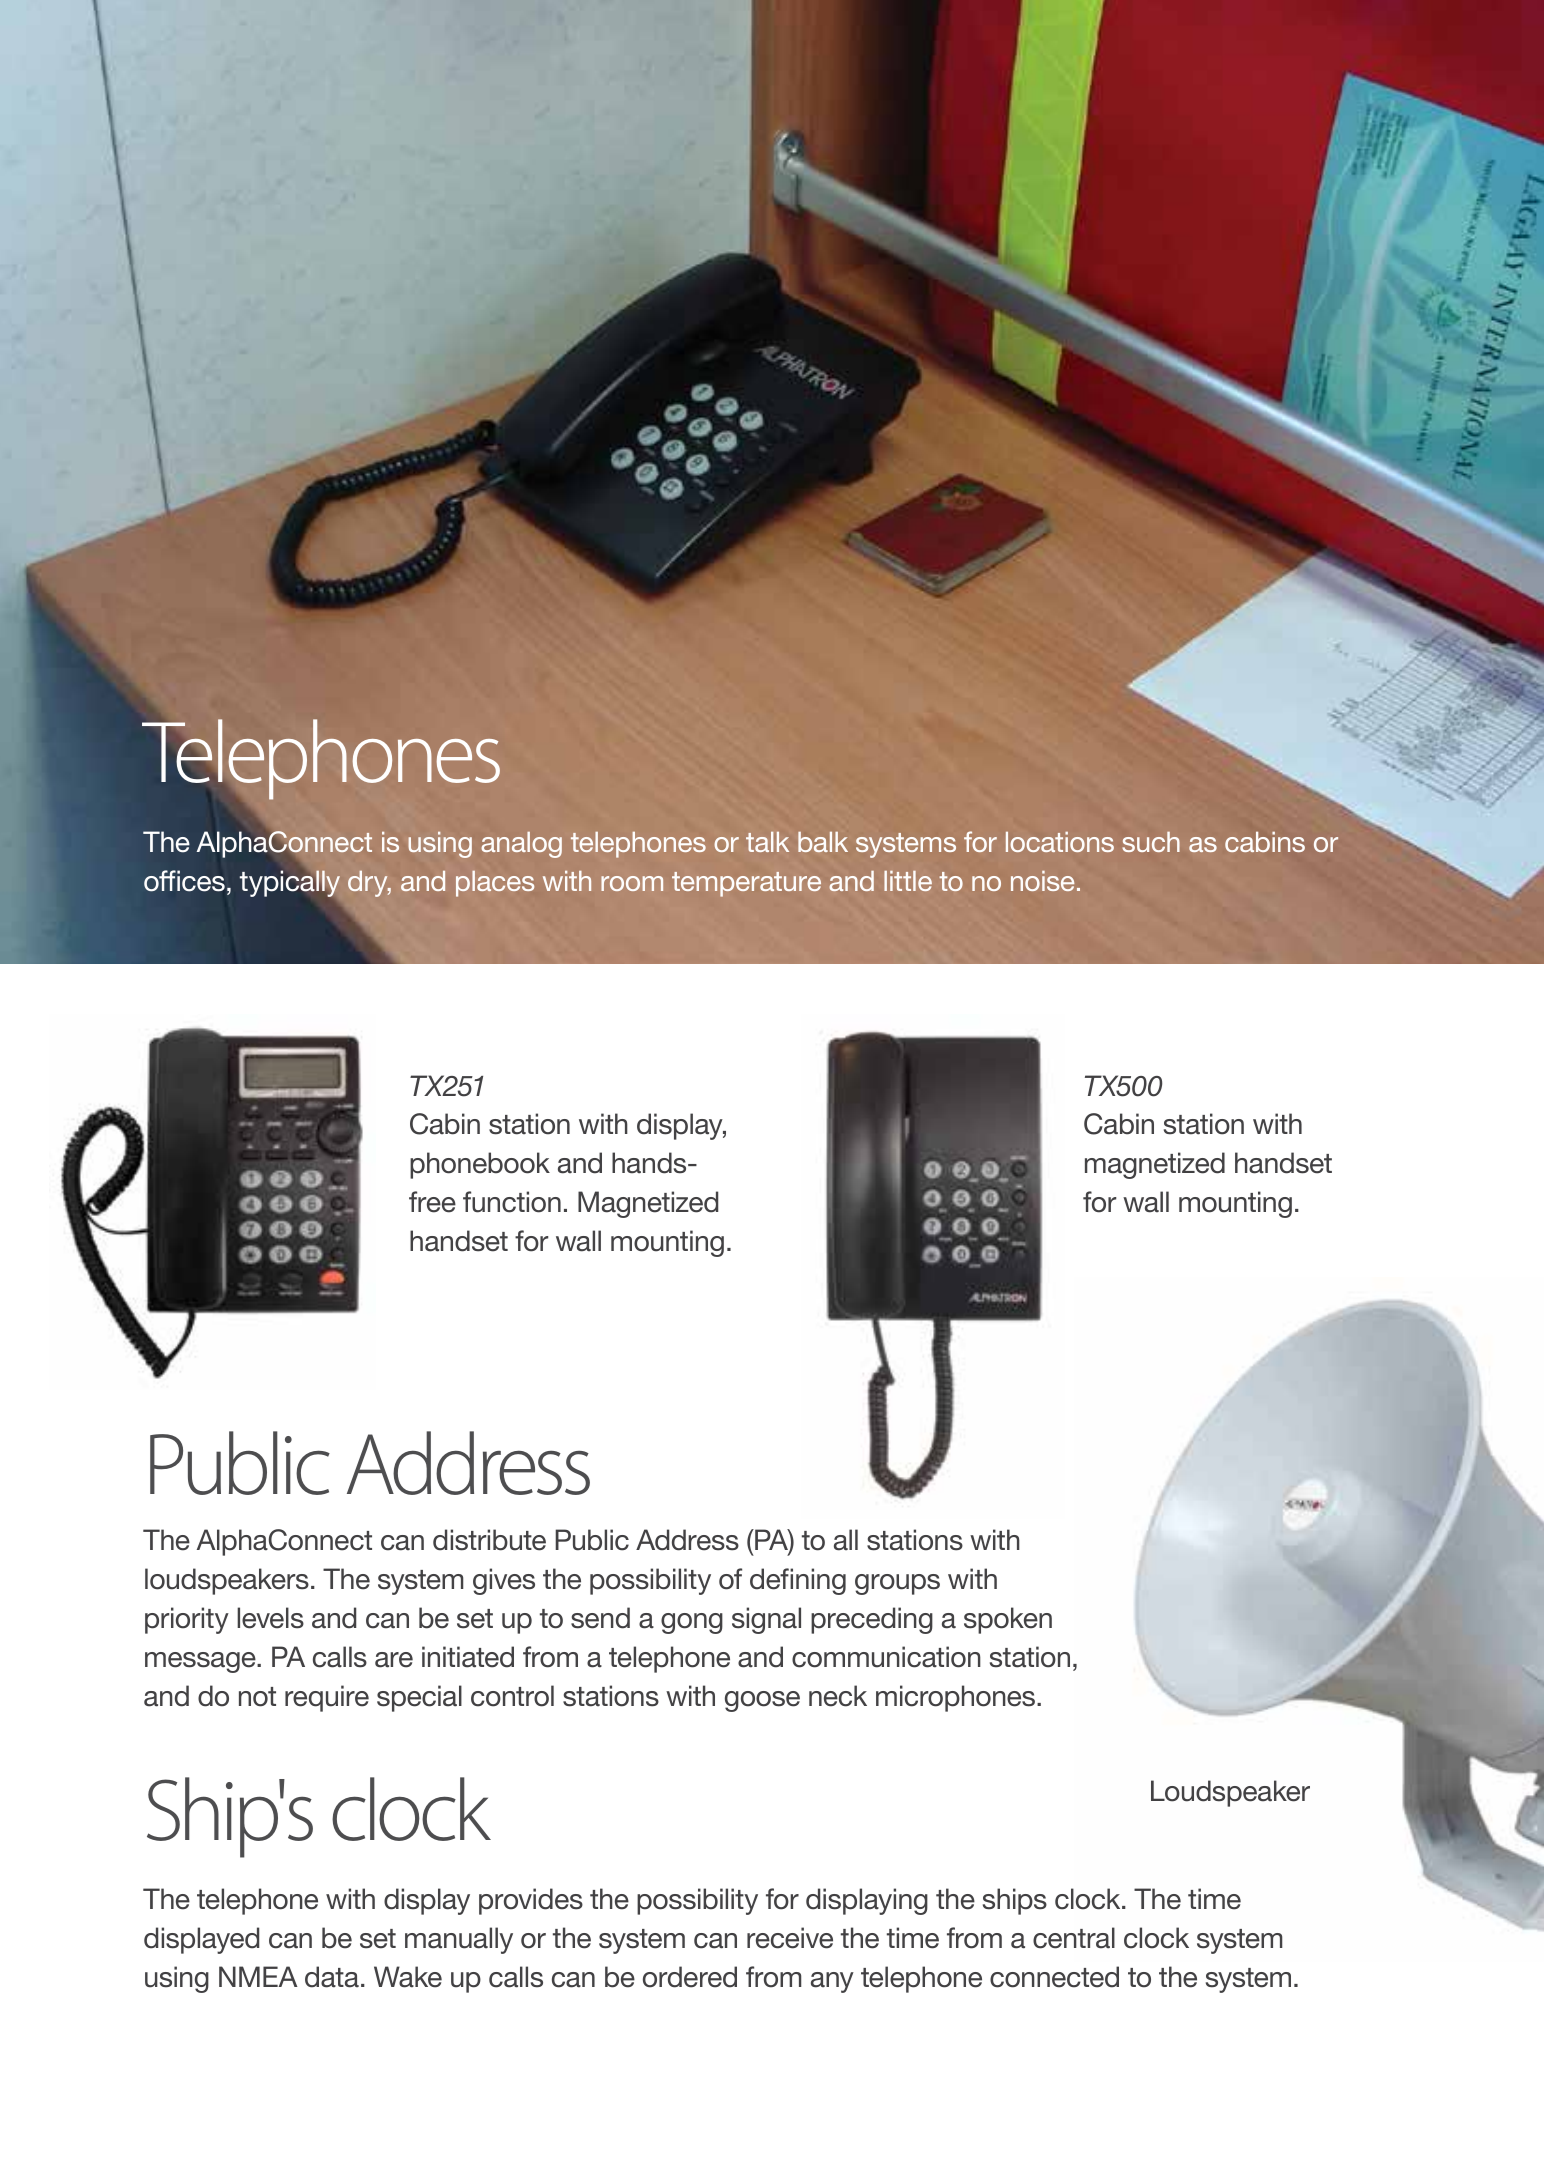 Image resolution: width=1544 pixels, height=2184 pixels. Describe the element at coordinates (746, 884) in the document. I see `temperature` at that location.
